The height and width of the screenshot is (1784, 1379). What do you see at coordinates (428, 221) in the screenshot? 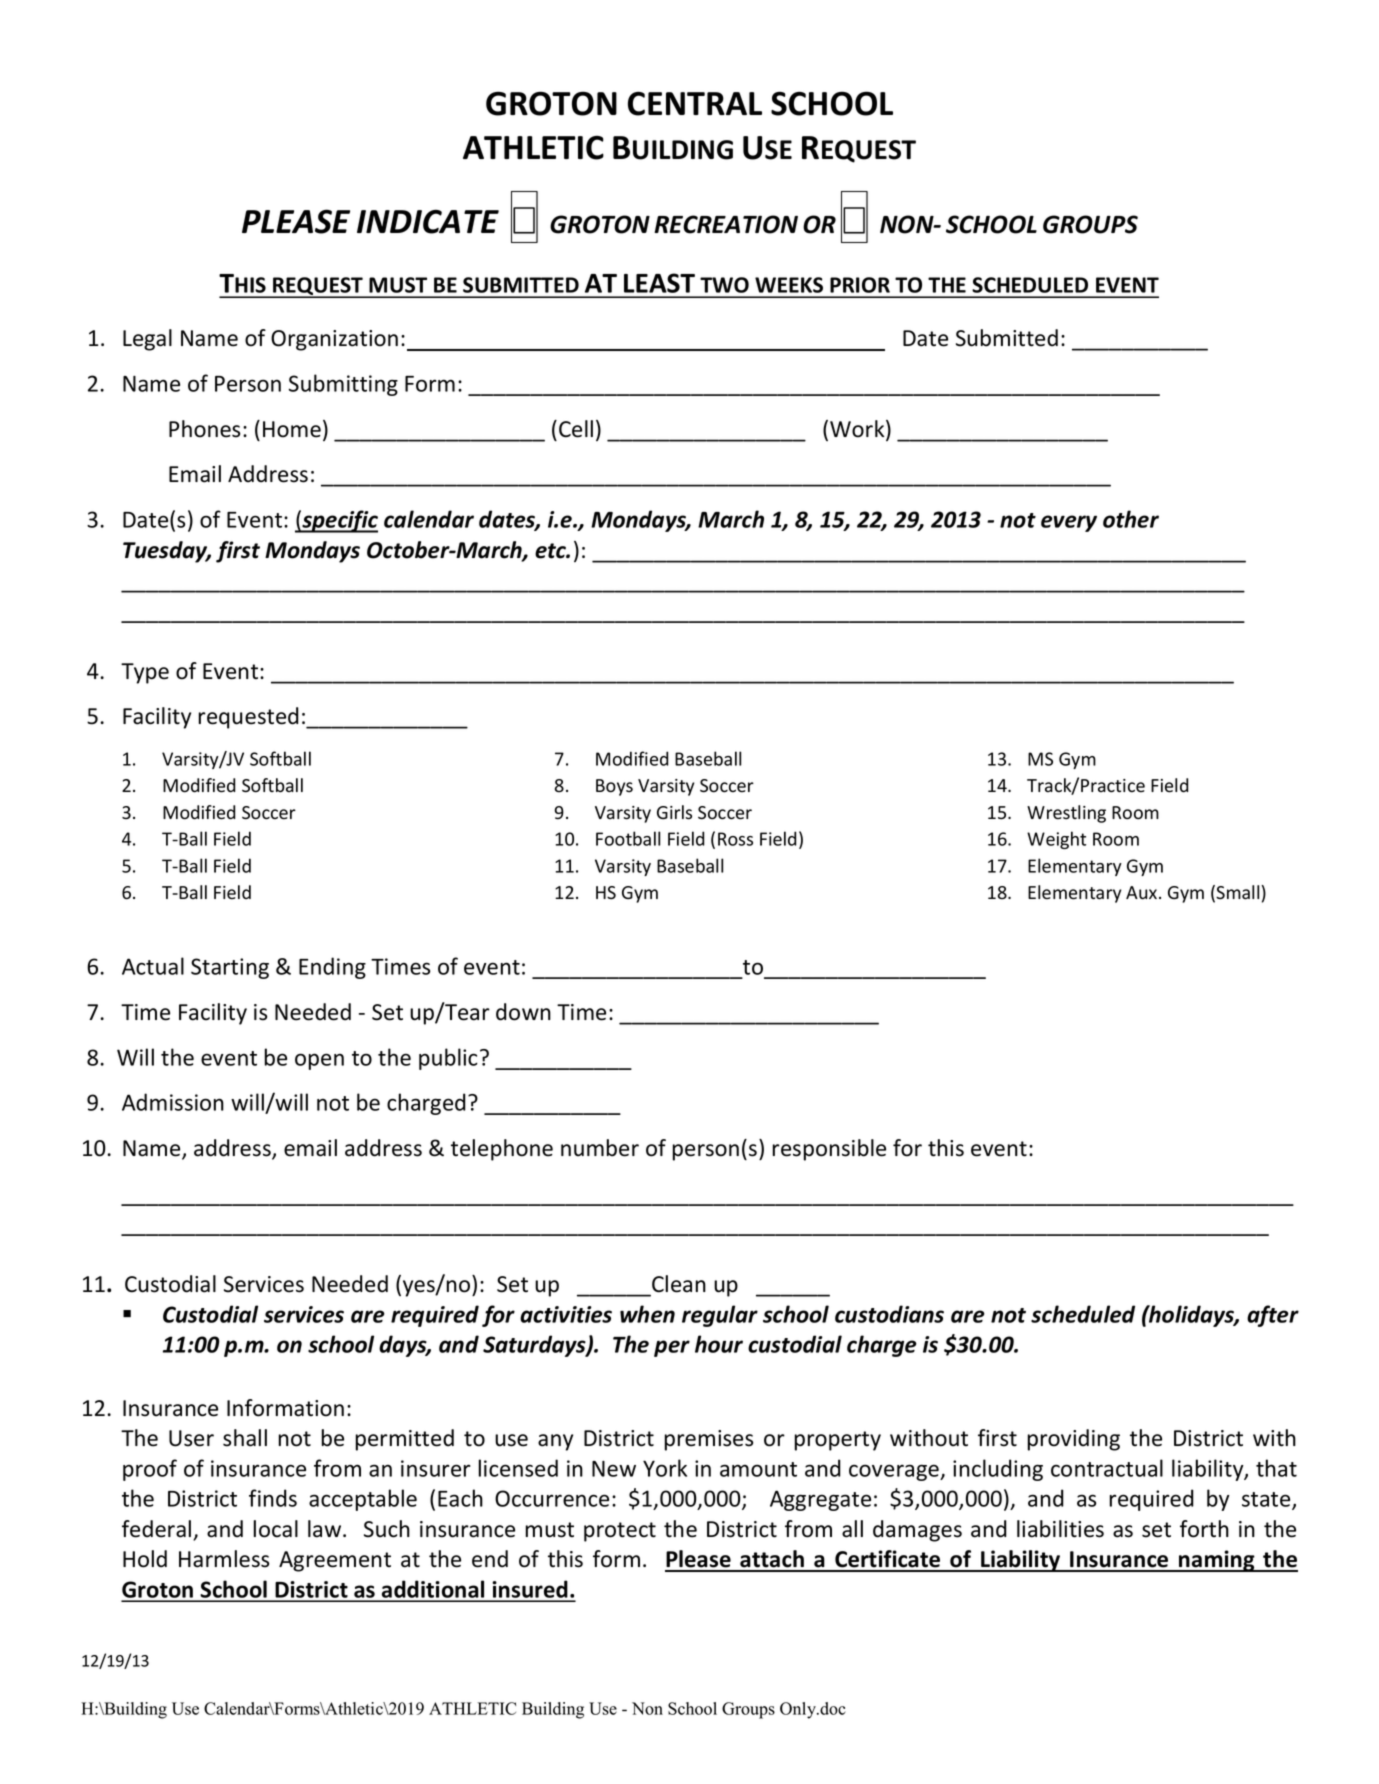
I see `INDICATE` at bounding box center [428, 221].
